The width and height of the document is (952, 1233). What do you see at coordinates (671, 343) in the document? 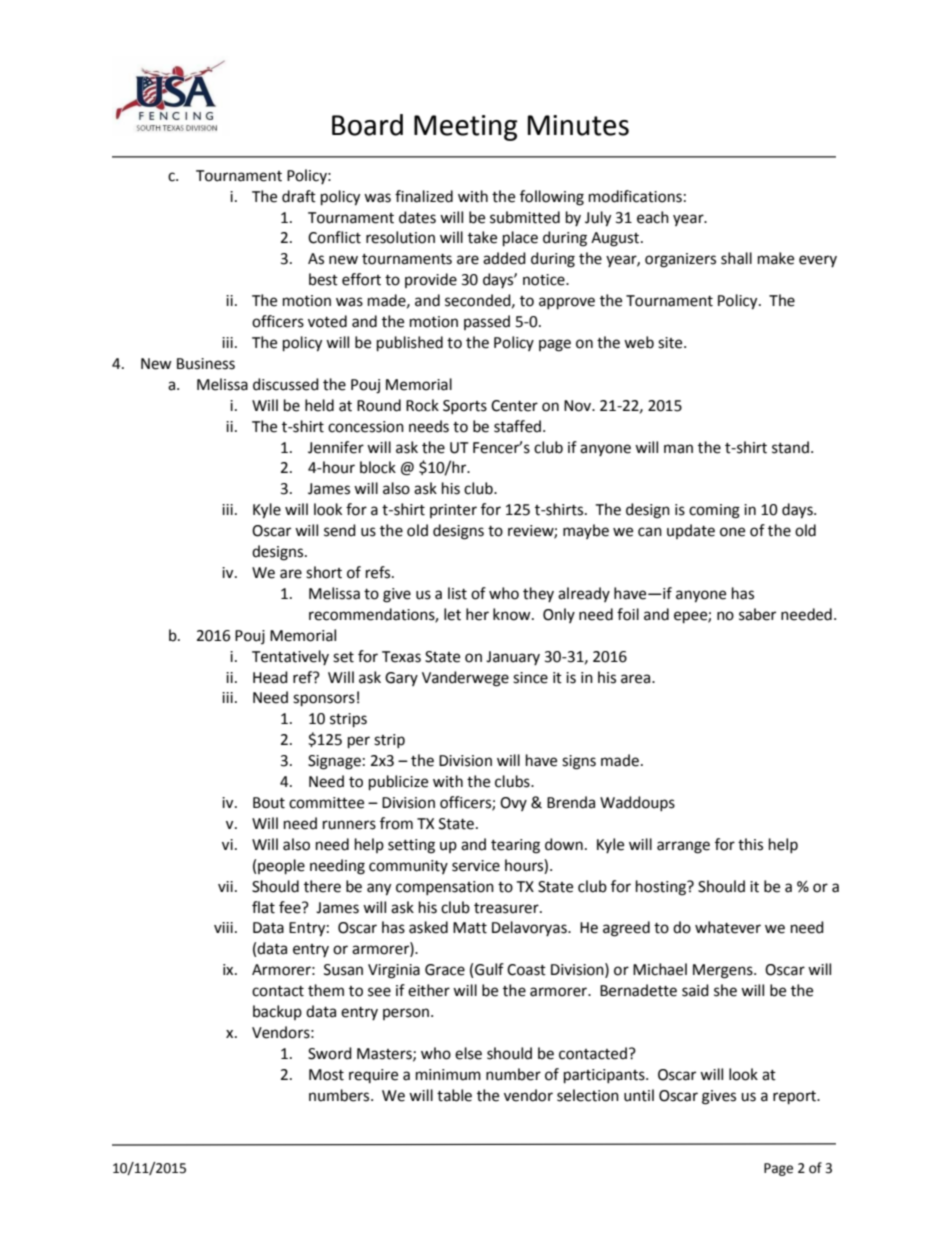
I see `site` at bounding box center [671, 343].
